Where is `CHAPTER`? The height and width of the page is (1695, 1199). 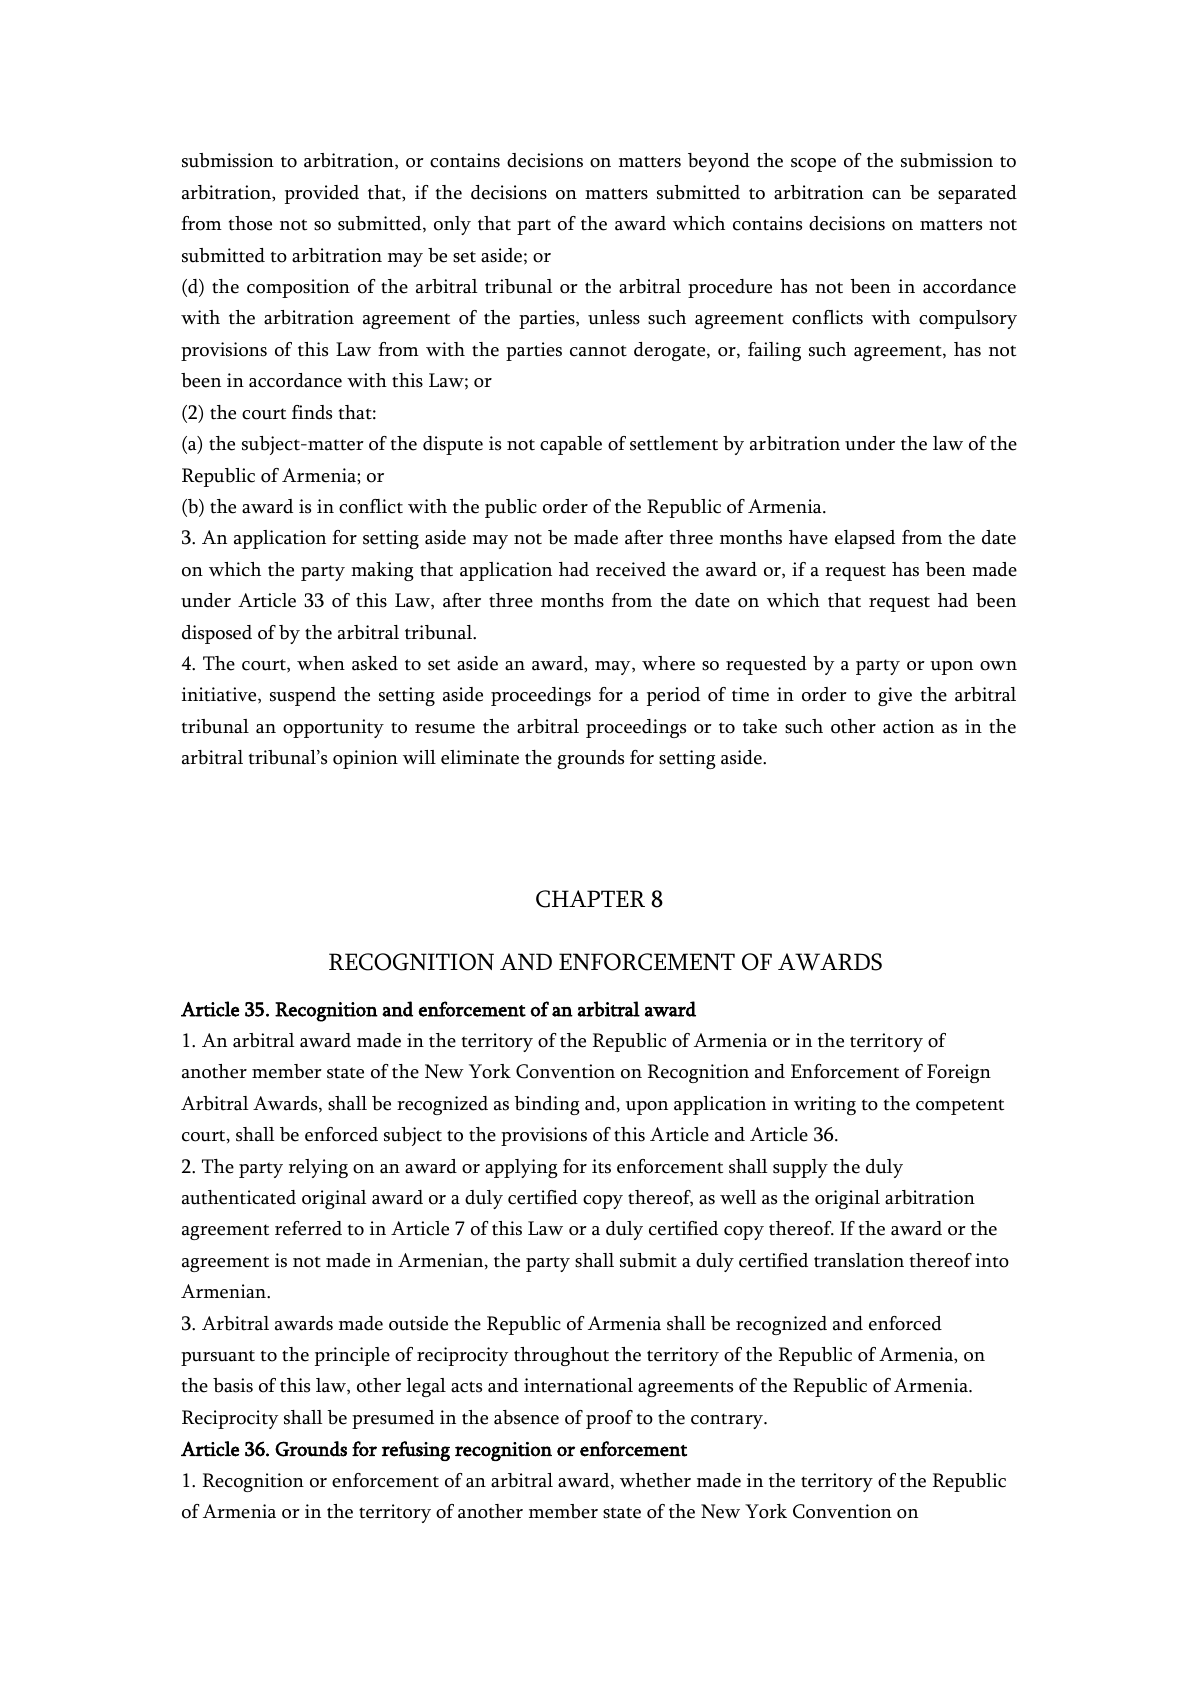
CHAPTER is located at coordinates (590, 899).
